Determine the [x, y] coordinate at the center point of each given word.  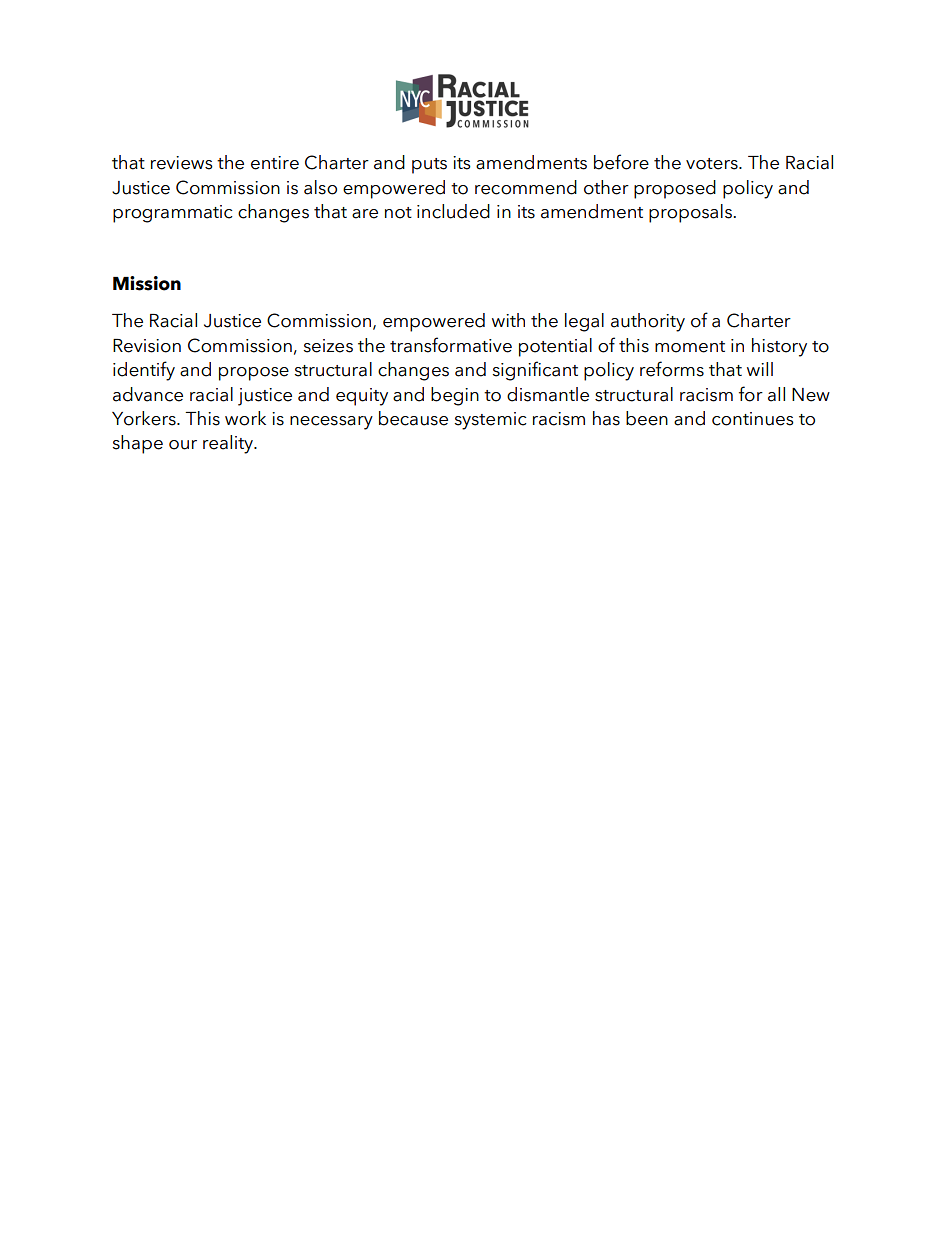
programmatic [172, 214]
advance [148, 394]
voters [713, 164]
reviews [182, 163]
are [365, 214]
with [508, 320]
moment [690, 347]
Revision [147, 346]
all [776, 394]
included [453, 211]
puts [429, 166]
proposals [691, 213]
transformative [451, 345]
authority [648, 322]
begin [455, 396]
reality [229, 444]
